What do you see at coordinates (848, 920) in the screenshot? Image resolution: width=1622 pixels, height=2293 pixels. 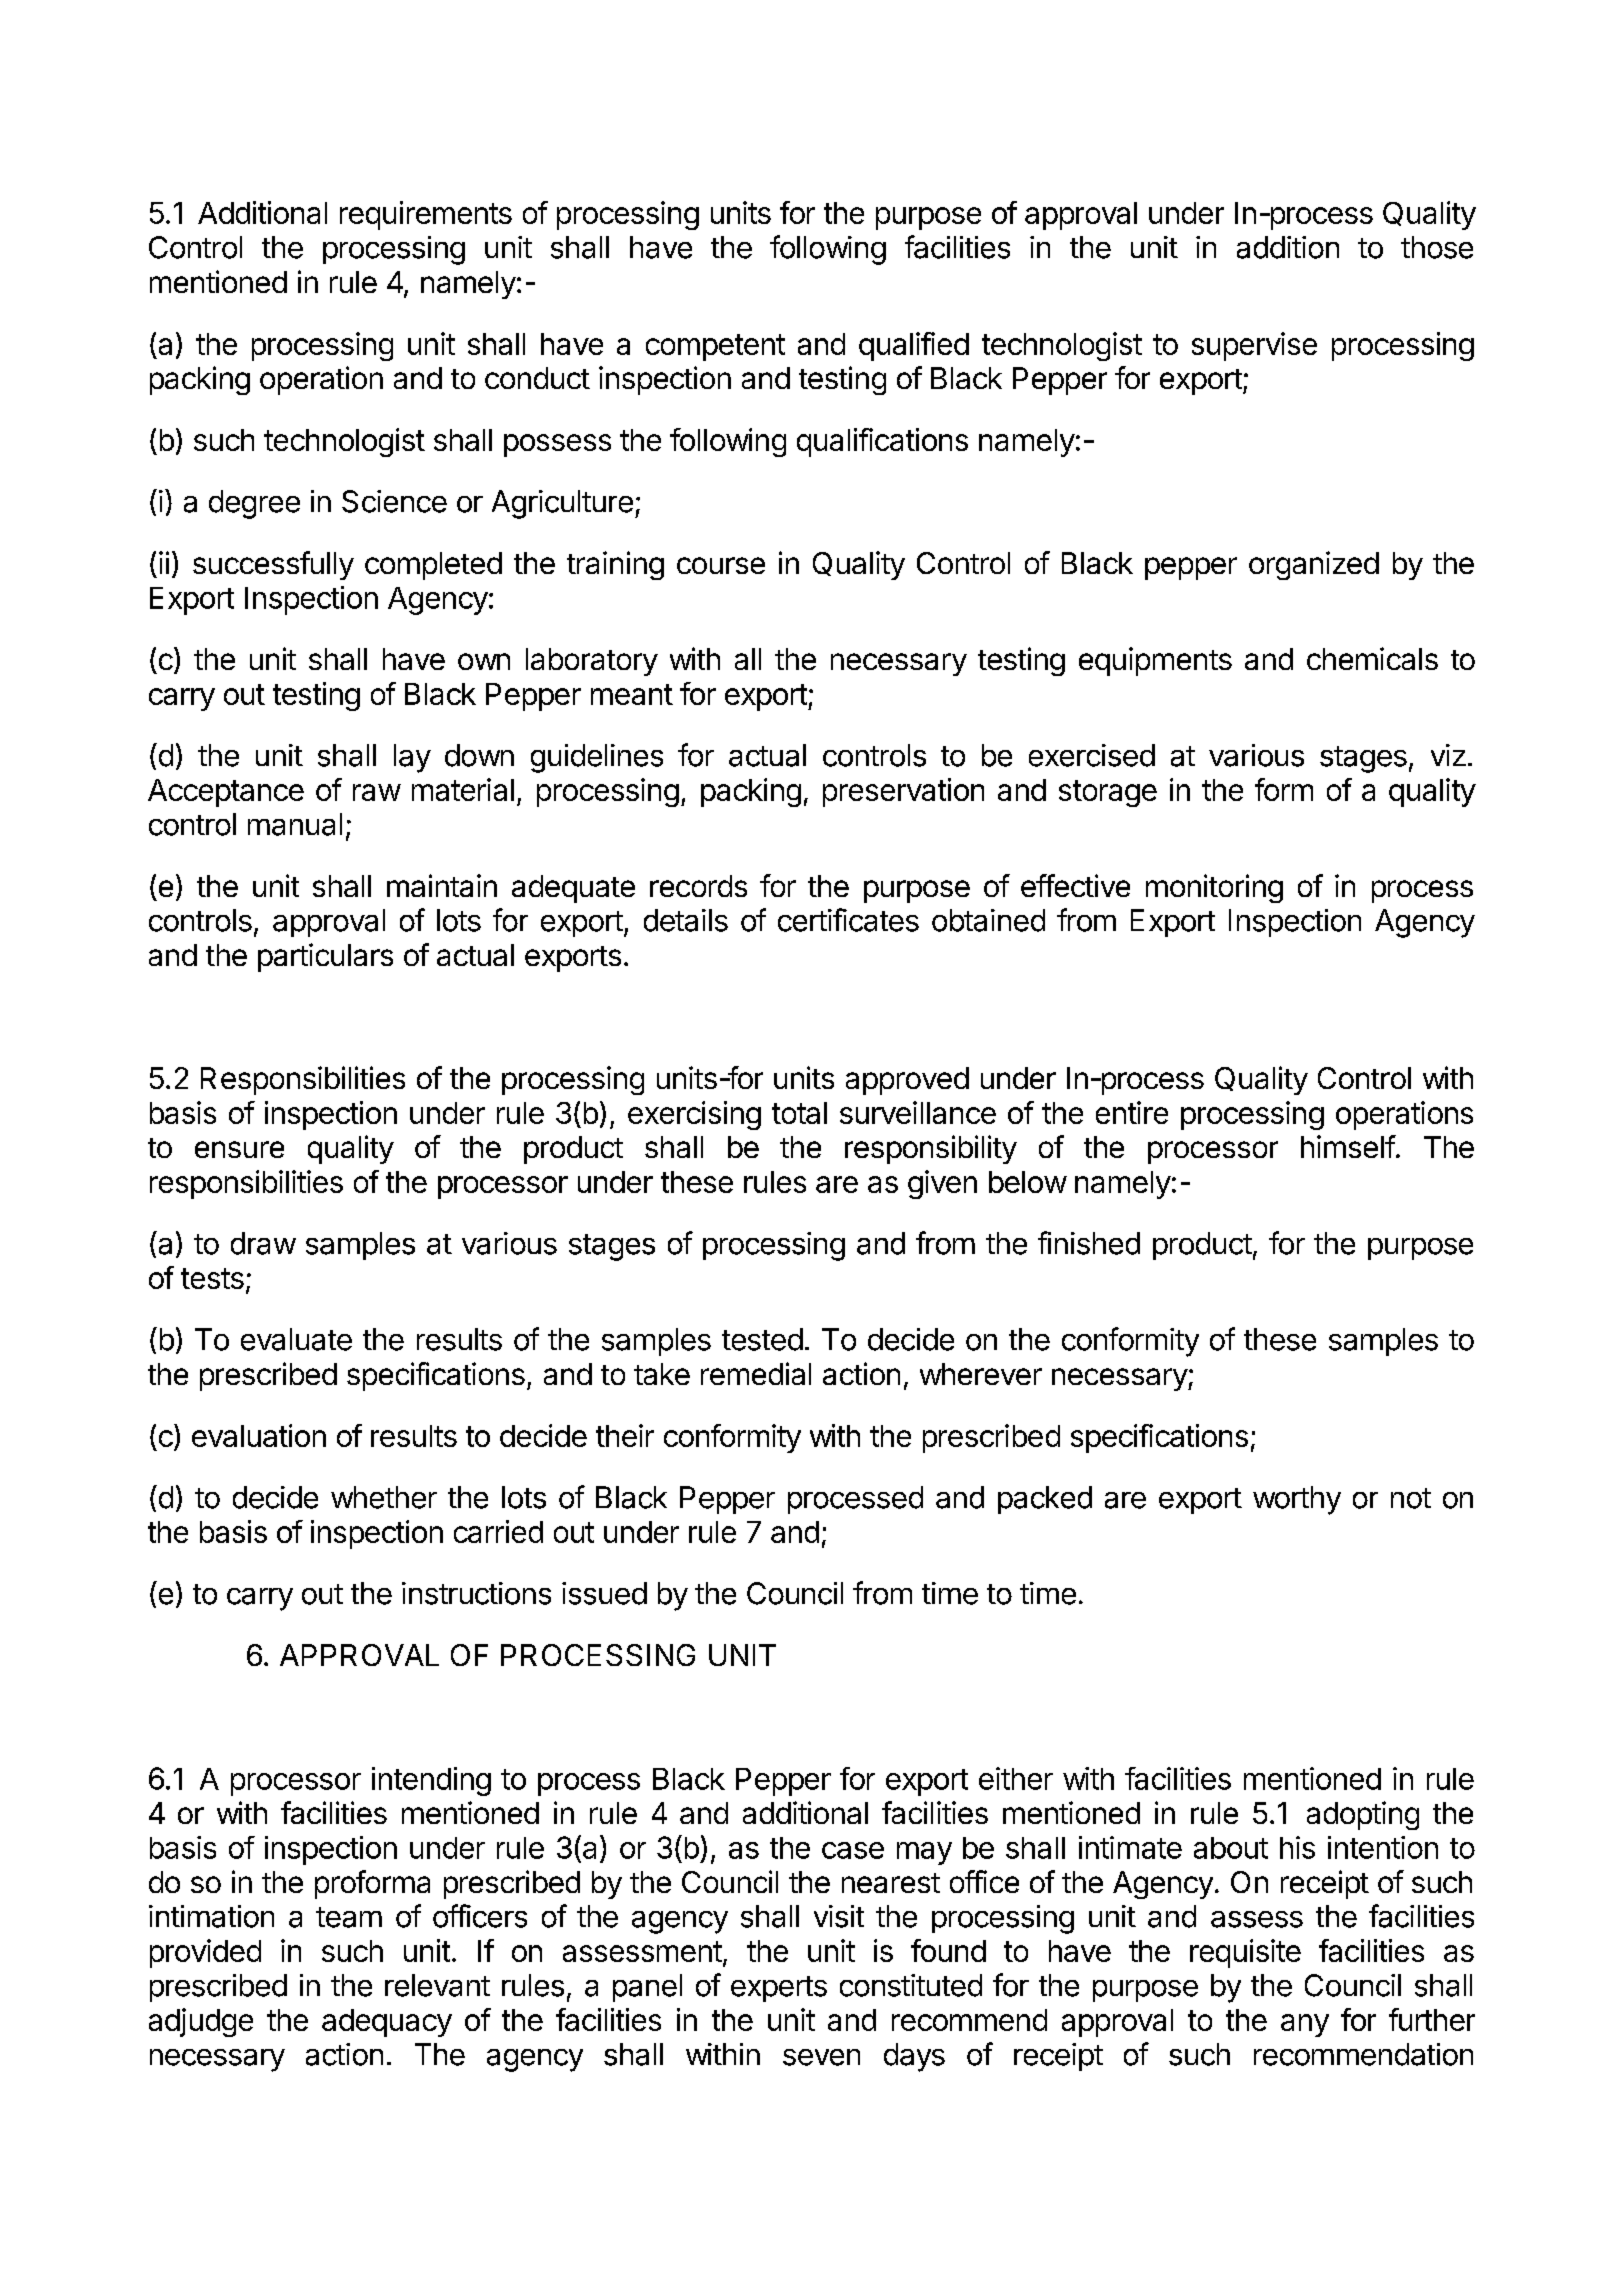 I see `certificates` at bounding box center [848, 920].
